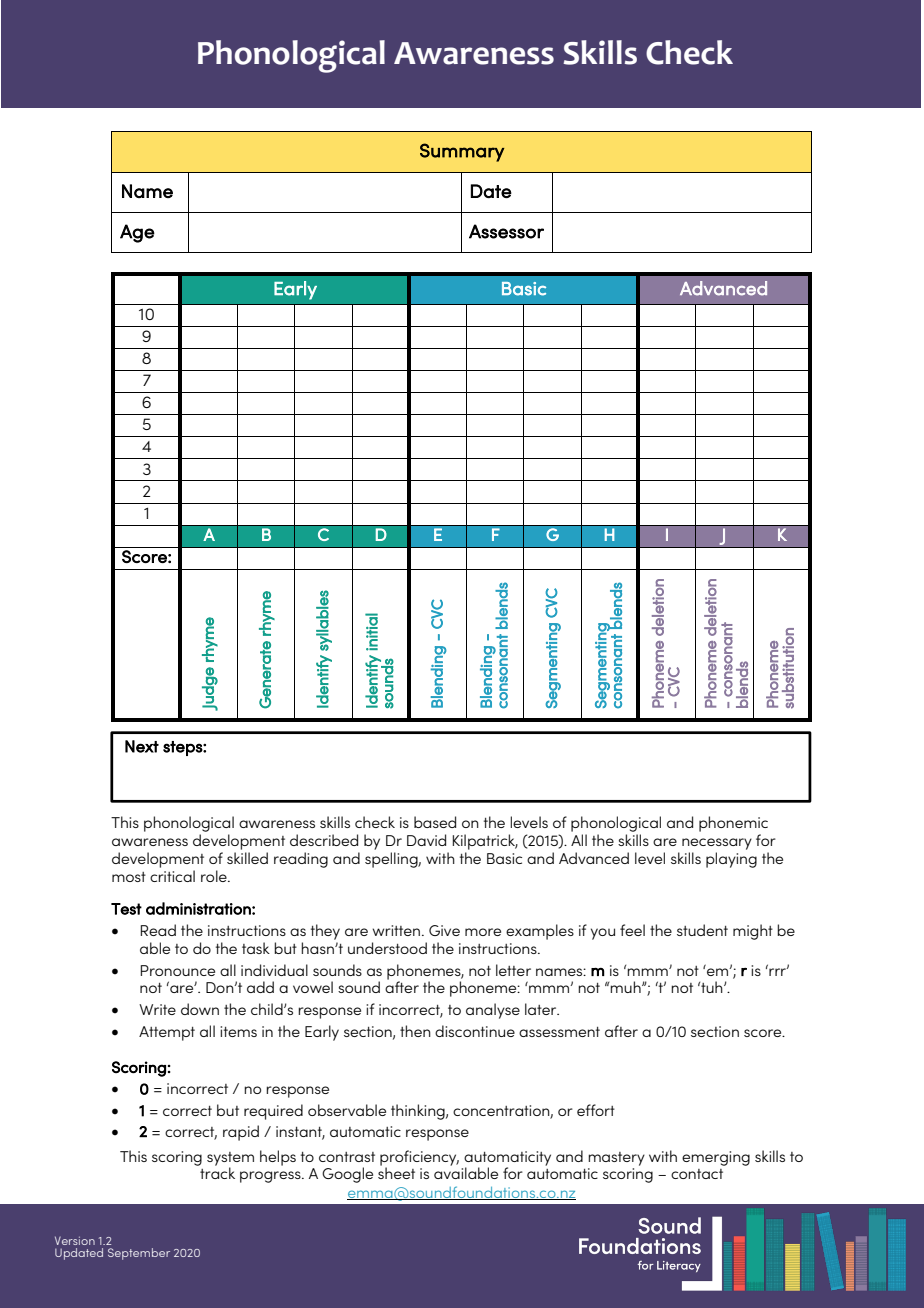 This image has width=924, height=1308. What do you see at coordinates (172, 876) in the image?
I see `critical` at bounding box center [172, 876].
